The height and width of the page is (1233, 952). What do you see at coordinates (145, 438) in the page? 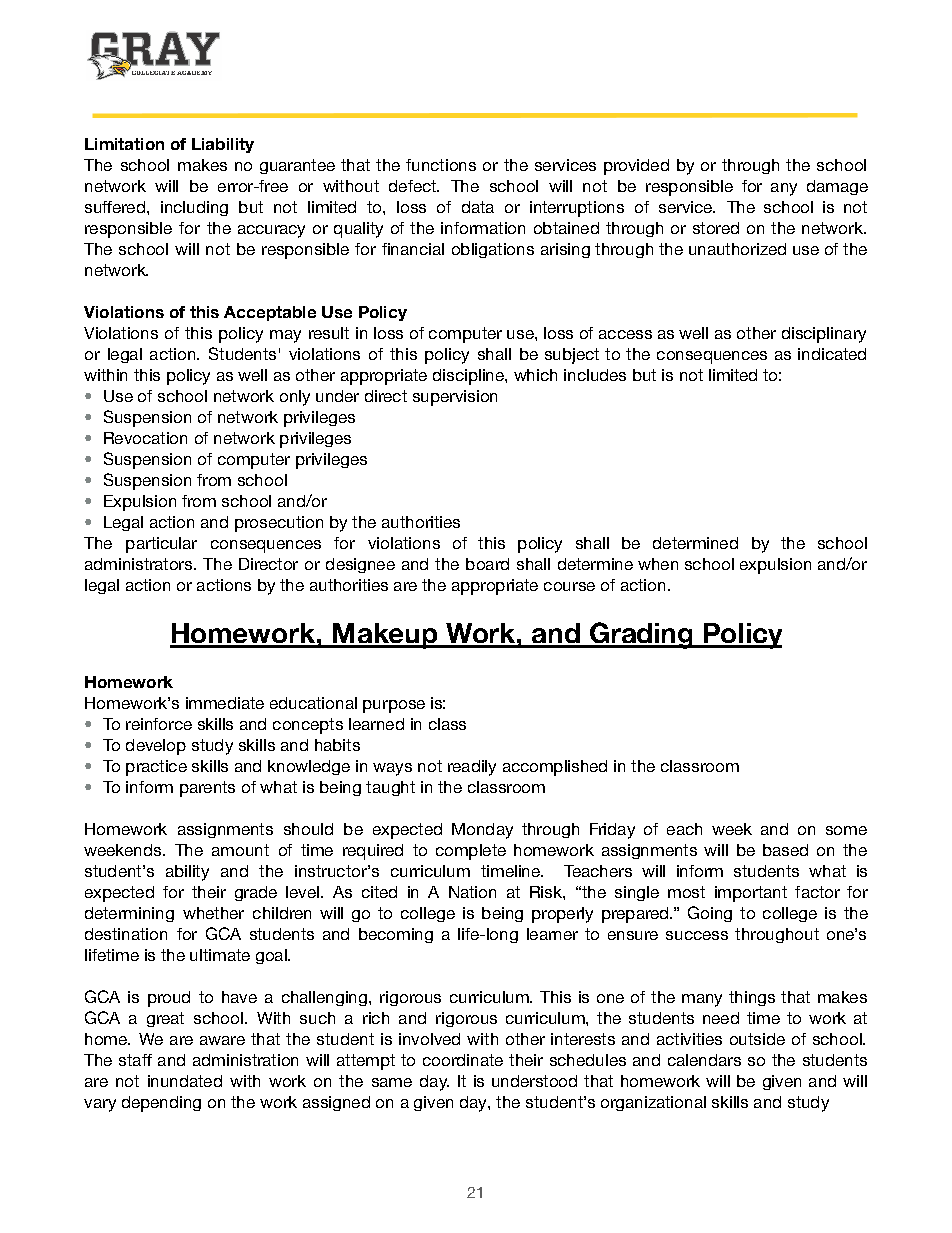
I see `Revocation` at bounding box center [145, 438].
